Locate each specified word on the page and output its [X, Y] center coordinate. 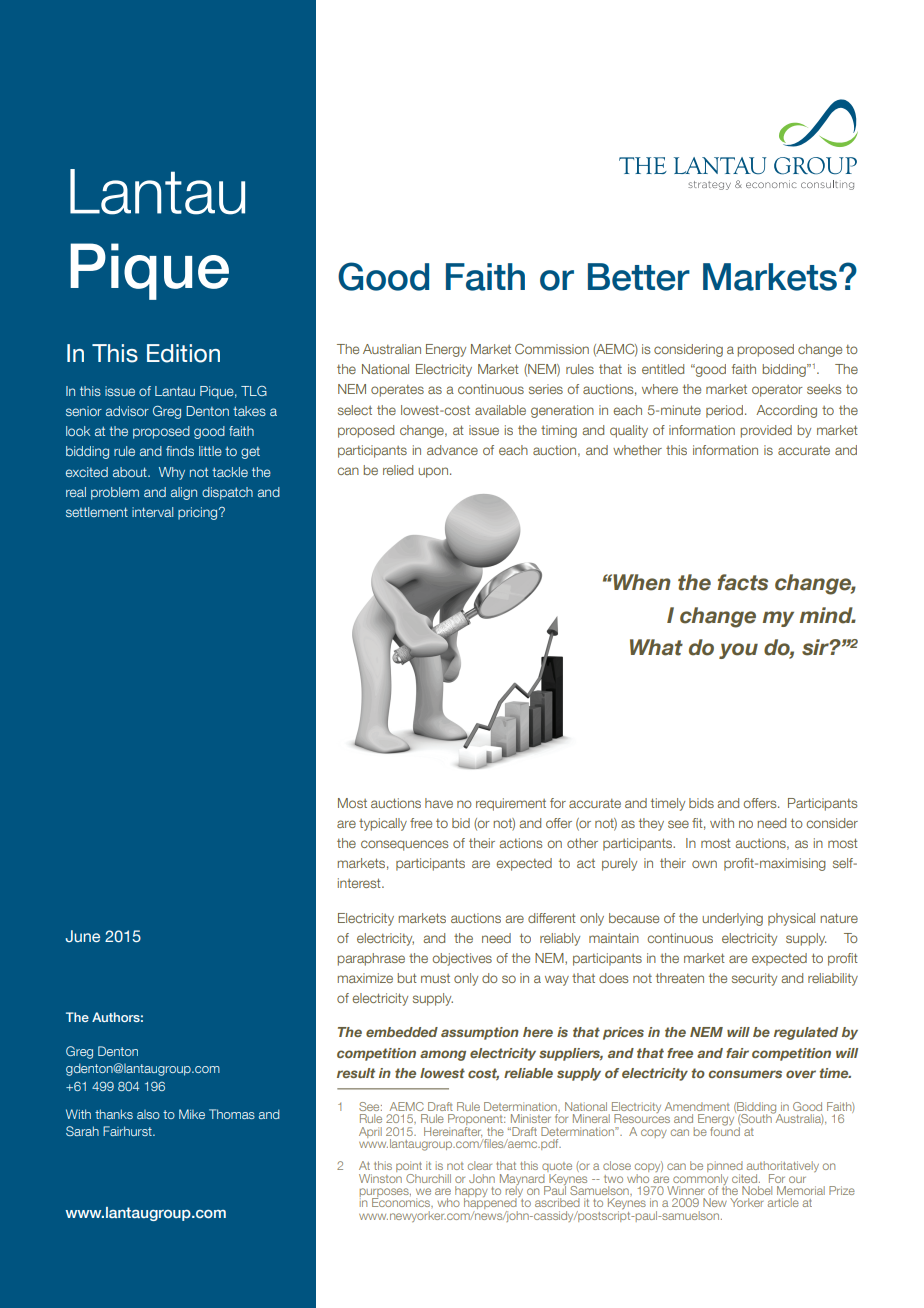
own [704, 864]
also [148, 1114]
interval [152, 512]
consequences [404, 845]
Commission [552, 349]
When [641, 582]
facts [742, 582]
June [83, 936]
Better [639, 277]
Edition [183, 353]
